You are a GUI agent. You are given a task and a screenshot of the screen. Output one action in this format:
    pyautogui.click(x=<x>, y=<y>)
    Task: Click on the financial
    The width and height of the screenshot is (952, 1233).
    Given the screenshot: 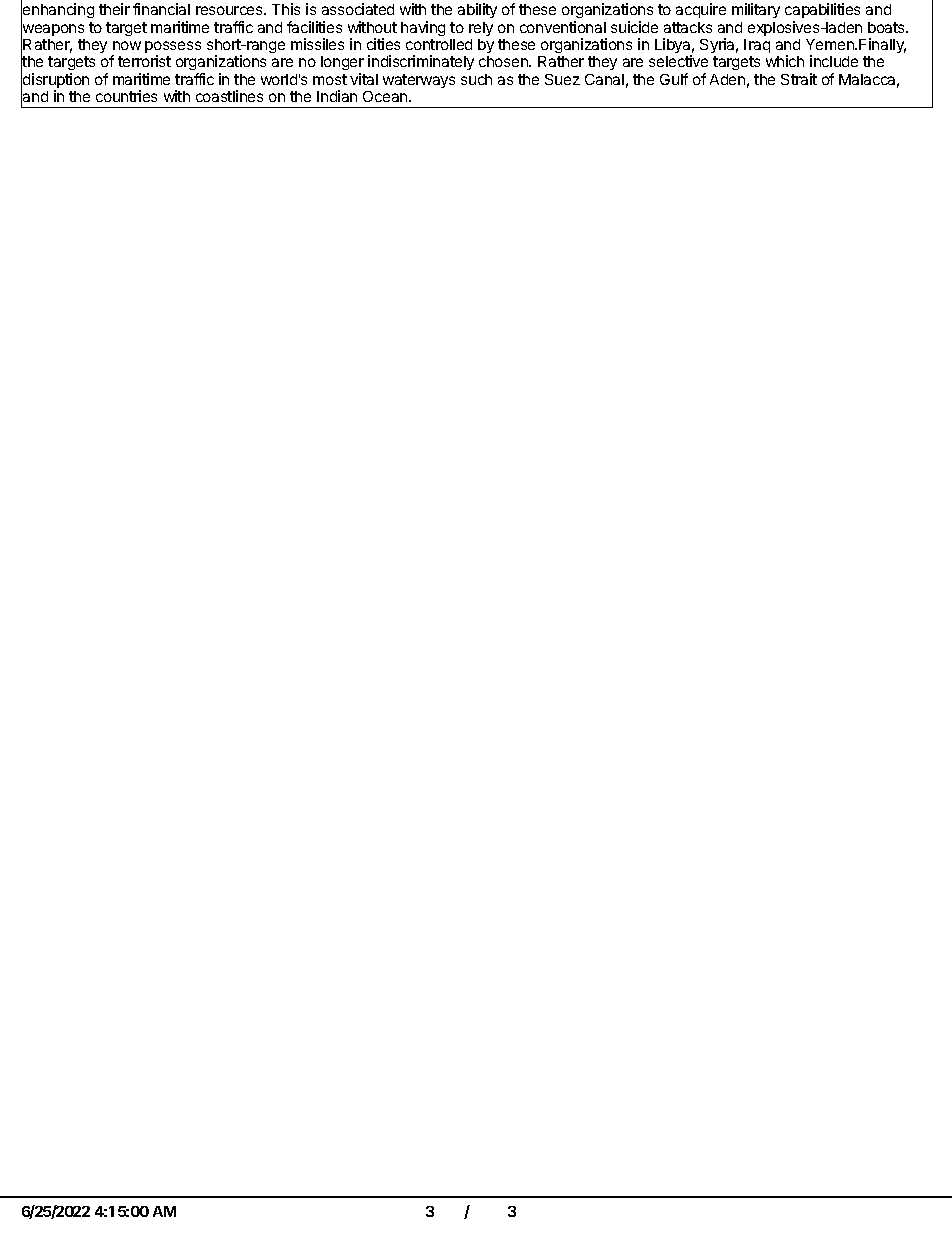 What is the action you would take?
    pyautogui.click(x=161, y=9)
